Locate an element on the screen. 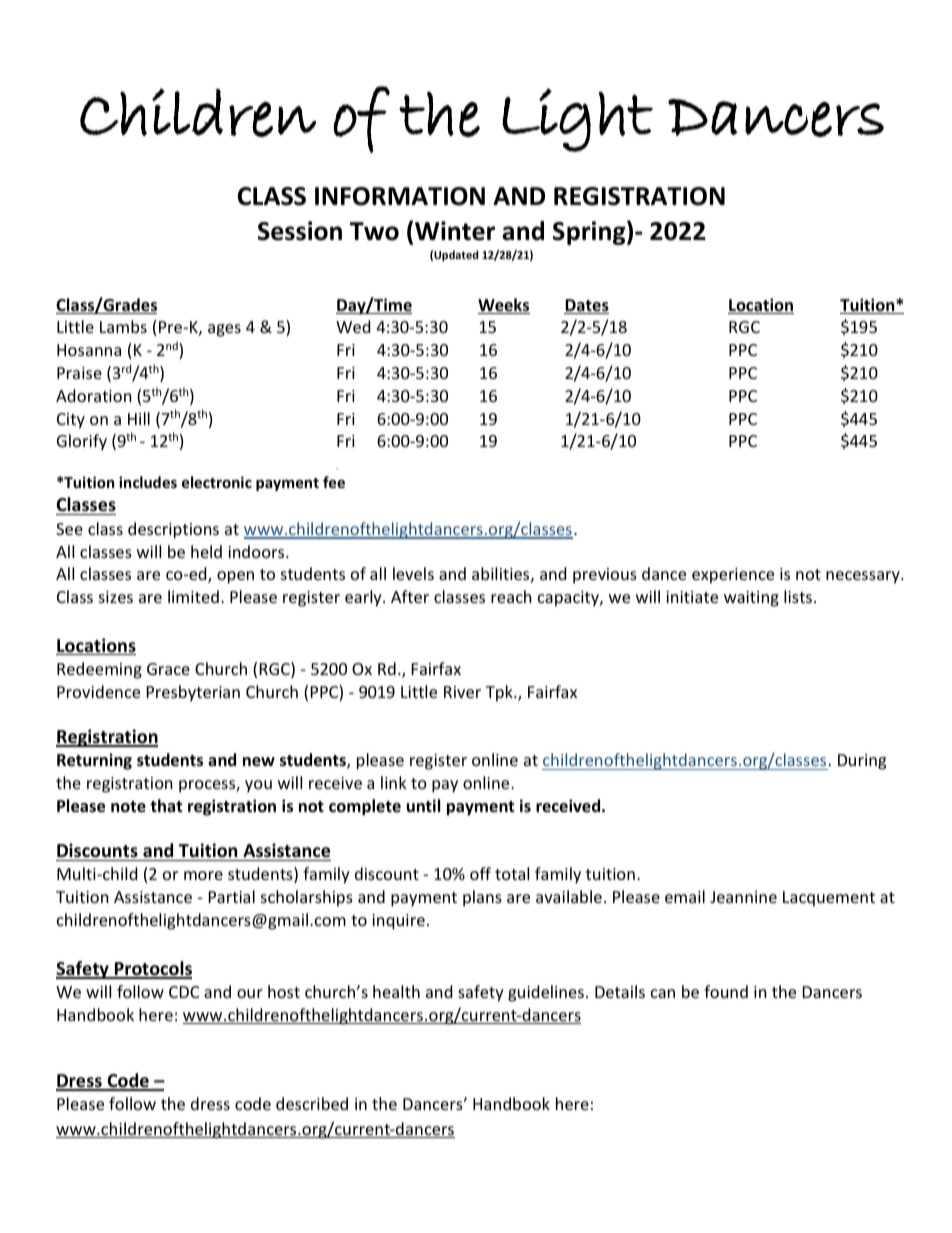 The width and height of the screenshot is (952, 1233). Session is located at coordinates (300, 231).
